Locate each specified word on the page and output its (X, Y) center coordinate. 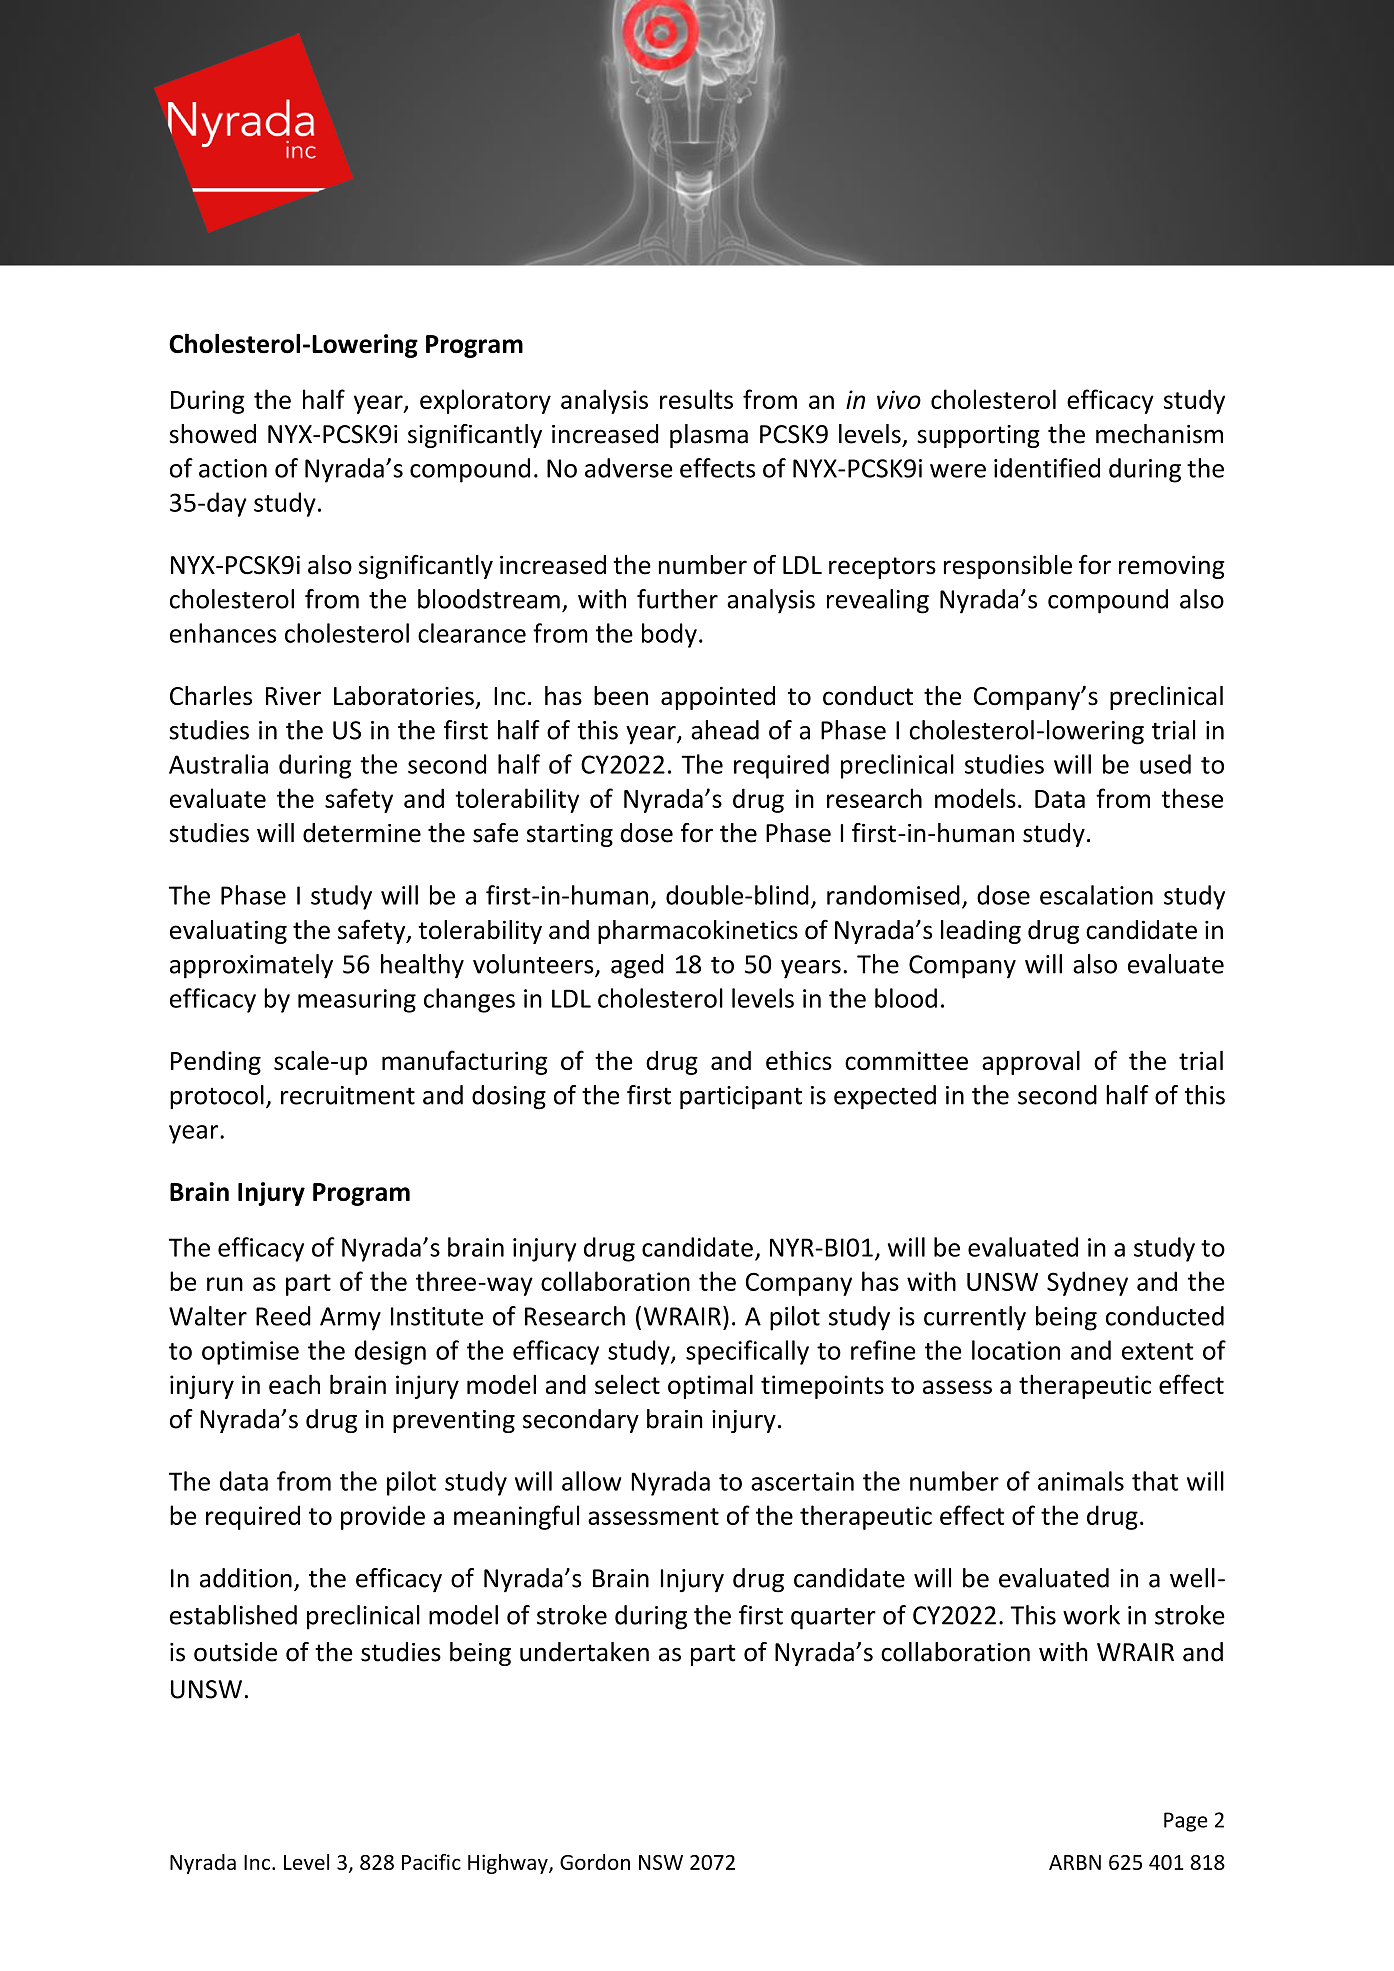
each (294, 1384)
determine (362, 833)
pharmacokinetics (698, 932)
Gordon (595, 1862)
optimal (710, 1386)
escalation (1096, 895)
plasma (709, 436)
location (1016, 1350)
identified (1047, 468)
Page (1185, 1822)
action (233, 468)
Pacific (431, 1862)
